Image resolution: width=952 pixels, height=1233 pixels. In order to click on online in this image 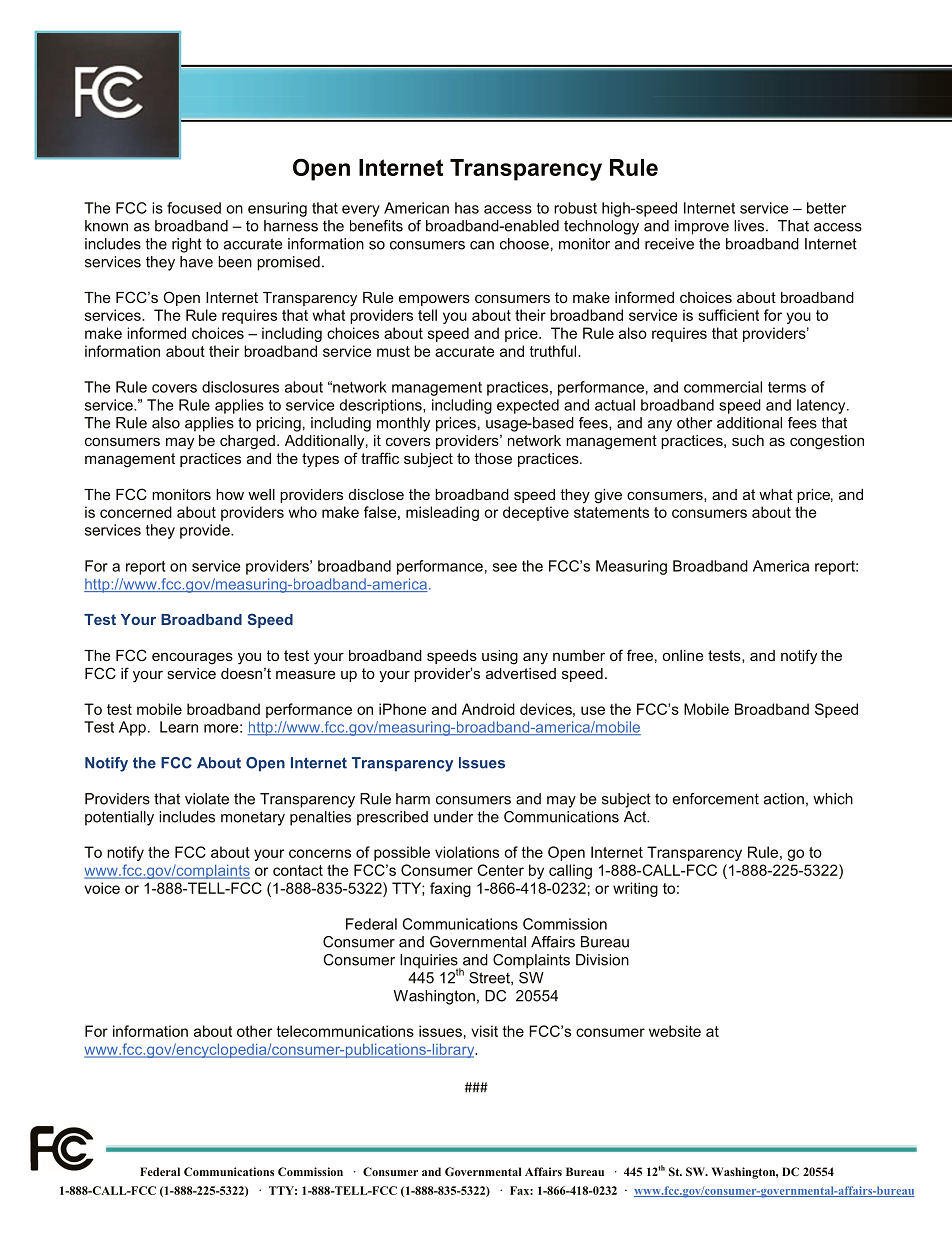, I will do `click(683, 655)`.
